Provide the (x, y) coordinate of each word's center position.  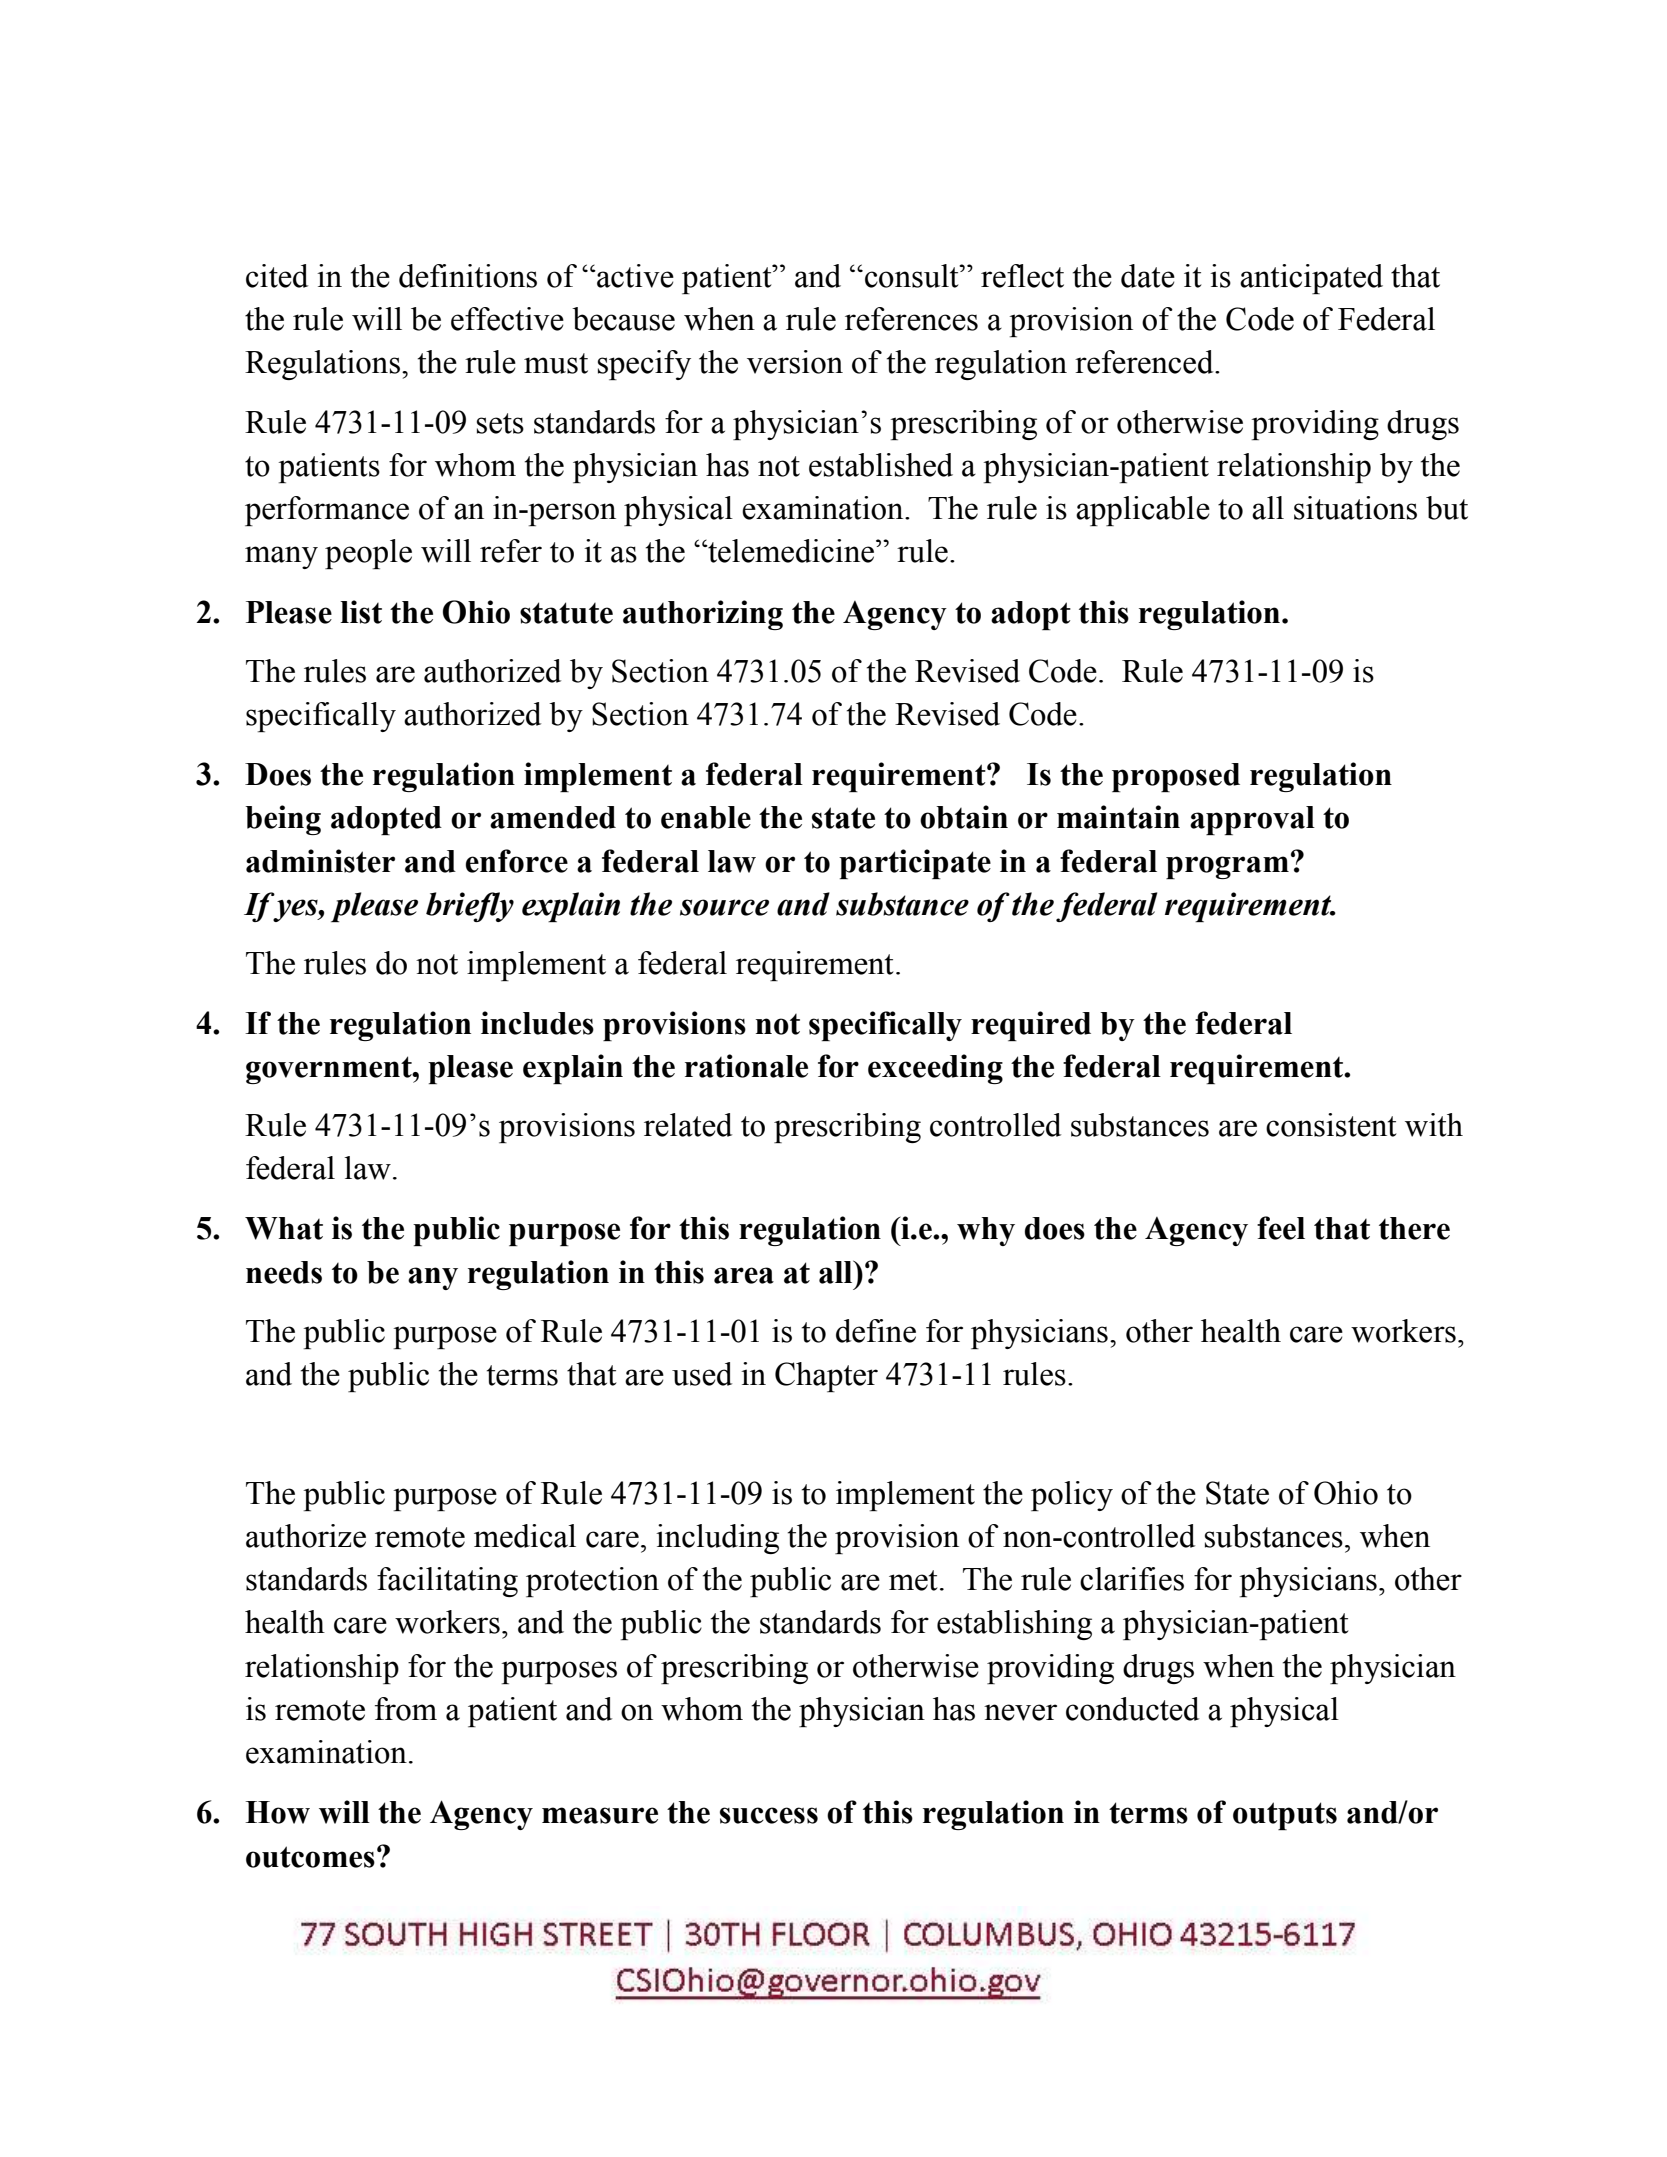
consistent (1331, 1125)
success (769, 1815)
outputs (1285, 1816)
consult (913, 276)
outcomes (310, 1857)
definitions (468, 276)
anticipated (1311, 279)
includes (537, 1023)
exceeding (935, 1069)
